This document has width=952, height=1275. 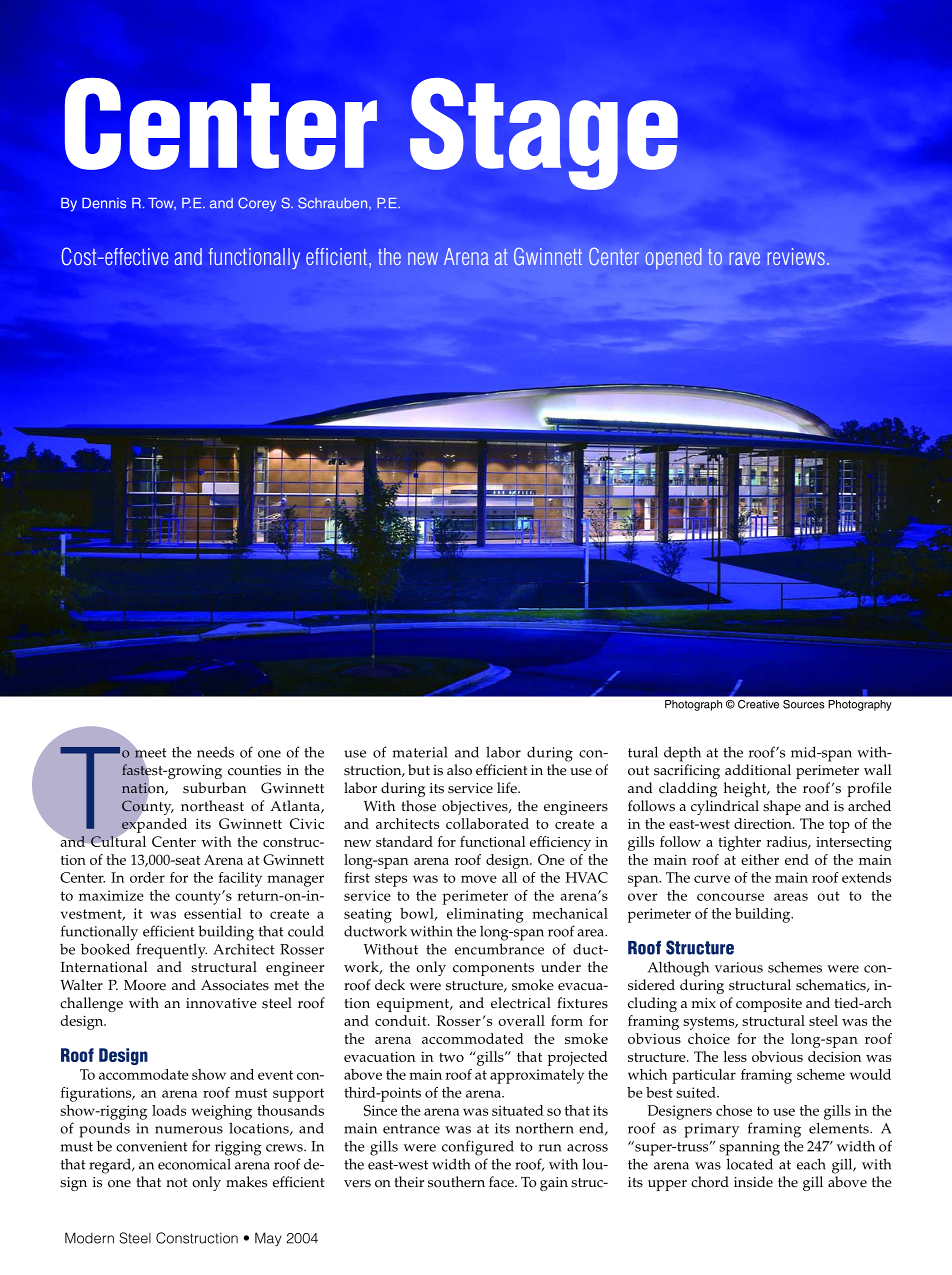 I want to click on move, so click(x=479, y=879).
